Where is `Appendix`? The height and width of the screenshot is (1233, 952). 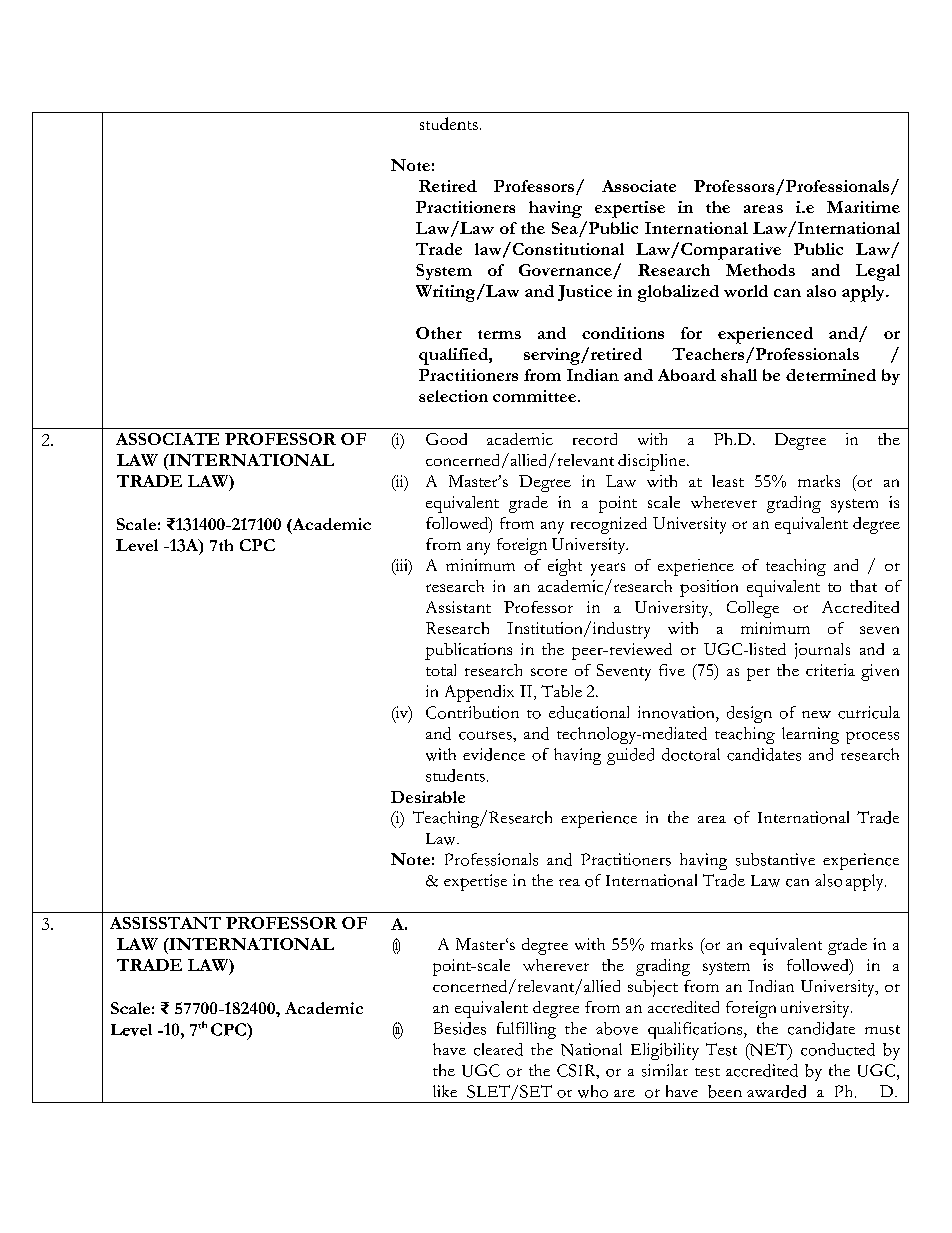 Appendix is located at coordinates (479, 693).
